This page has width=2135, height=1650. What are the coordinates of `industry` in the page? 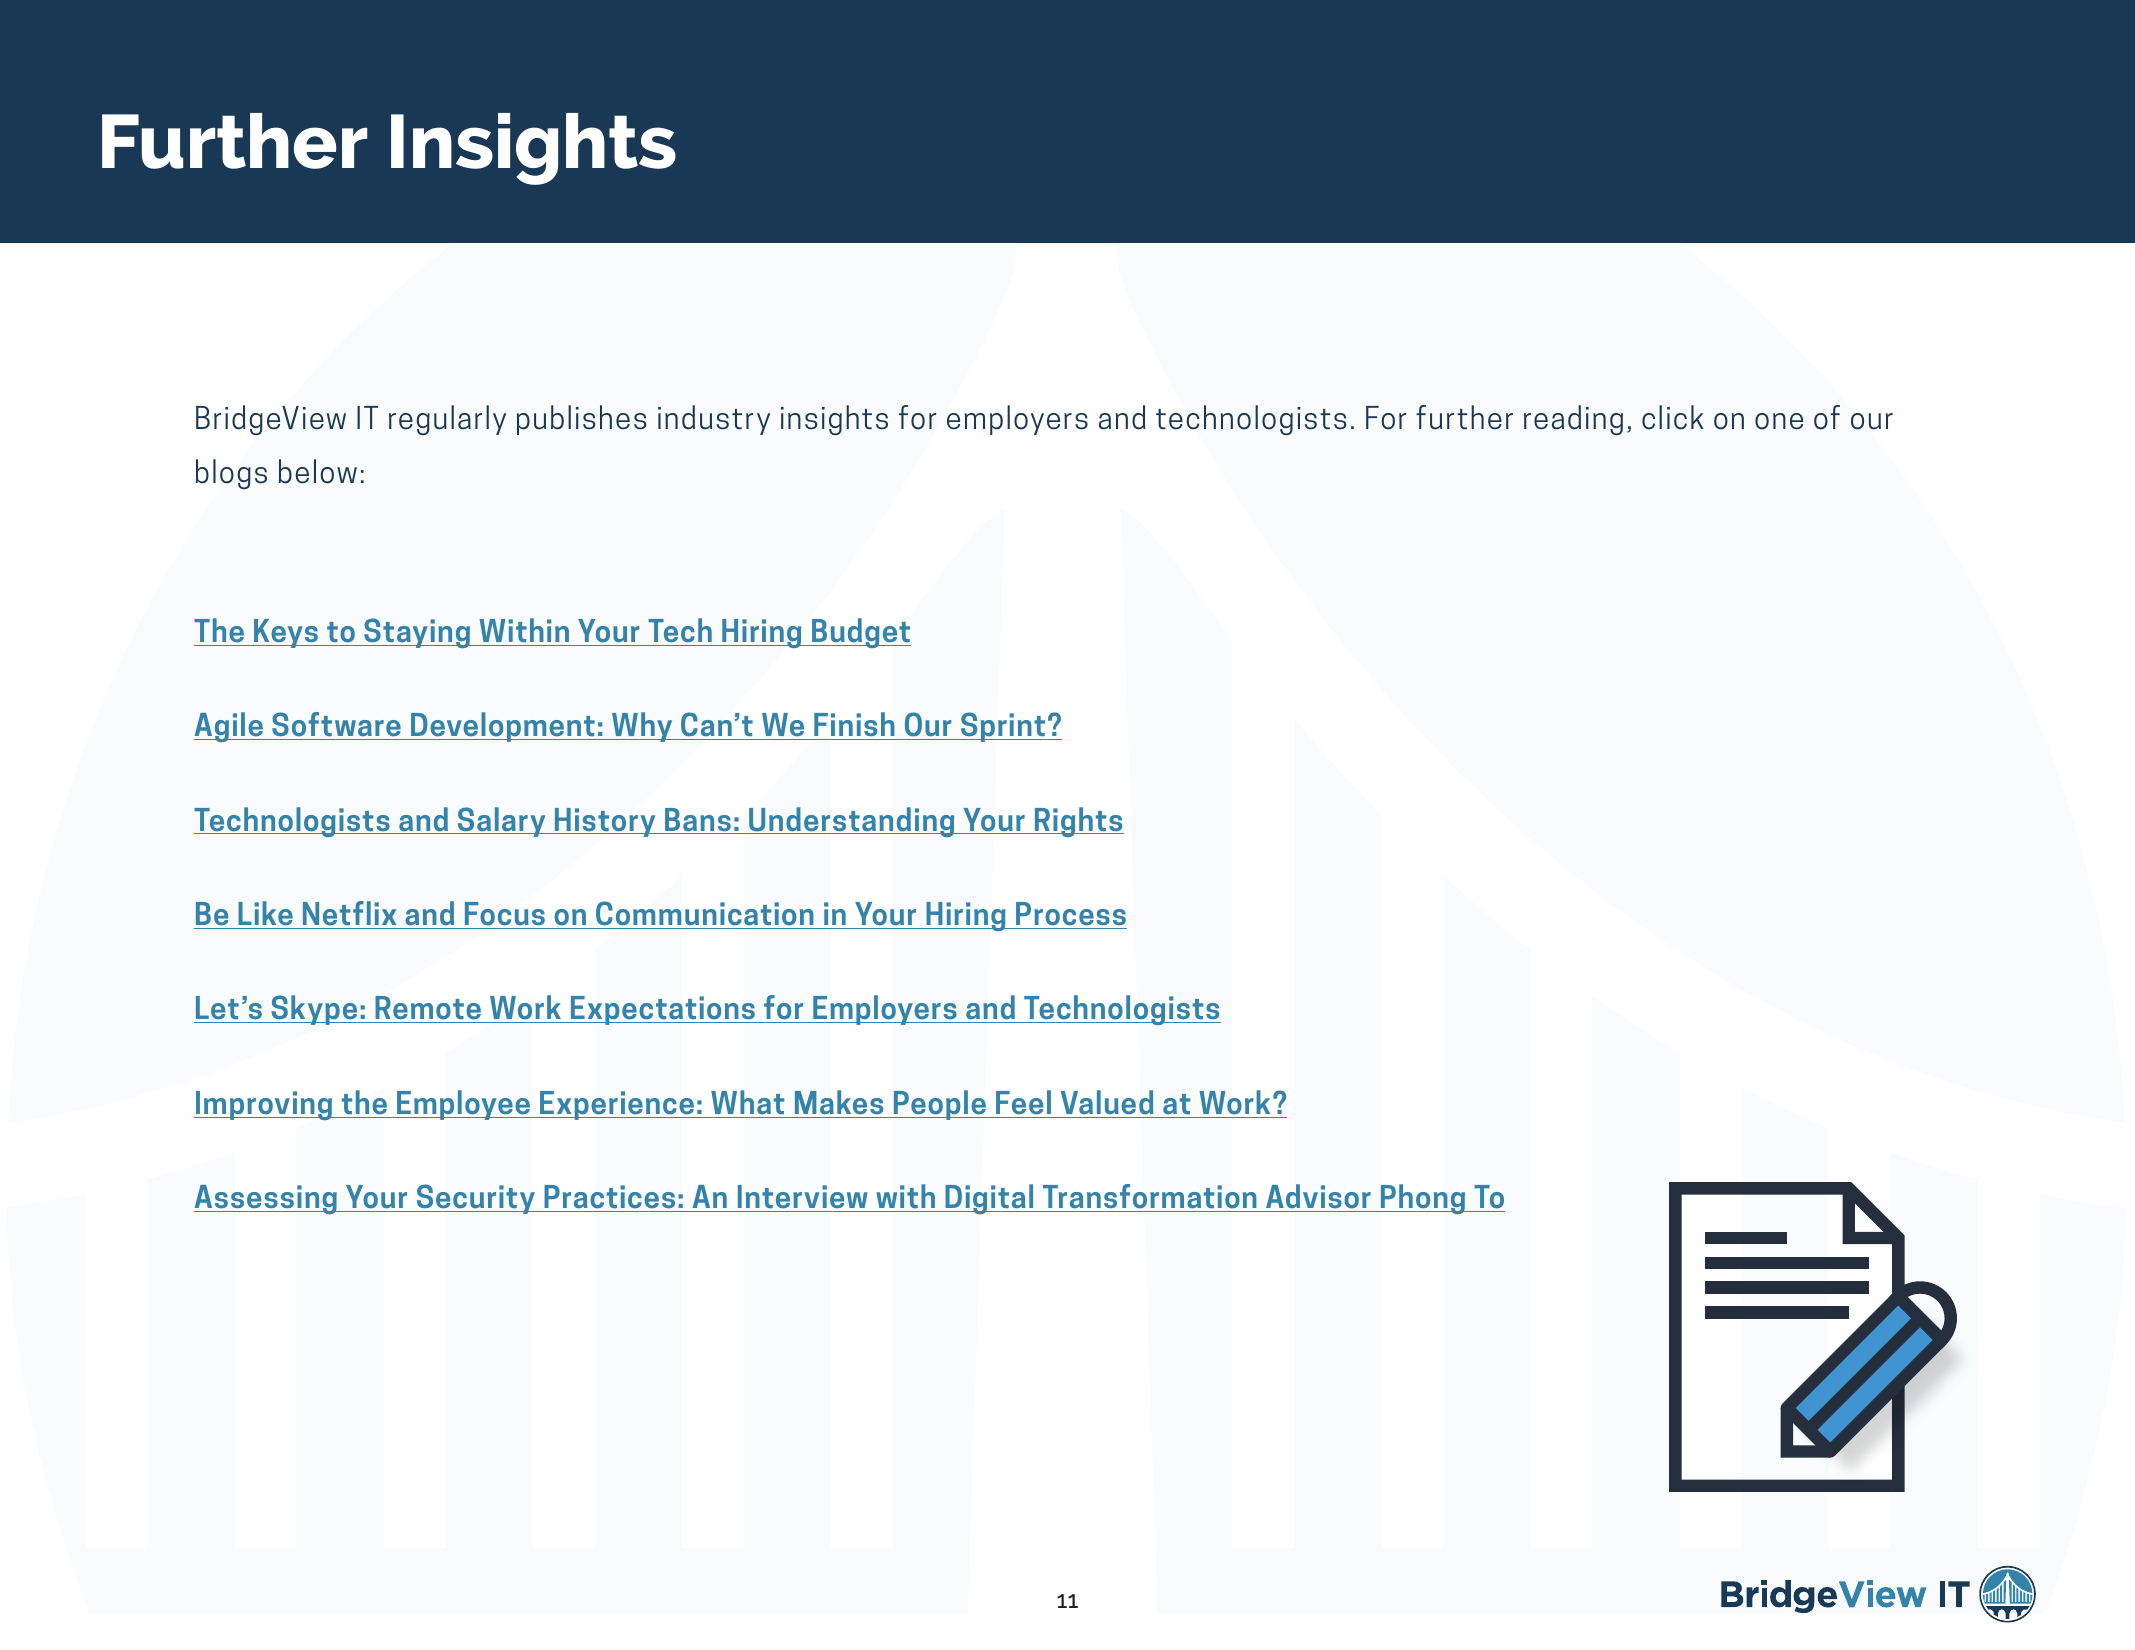 It's located at (714, 420).
